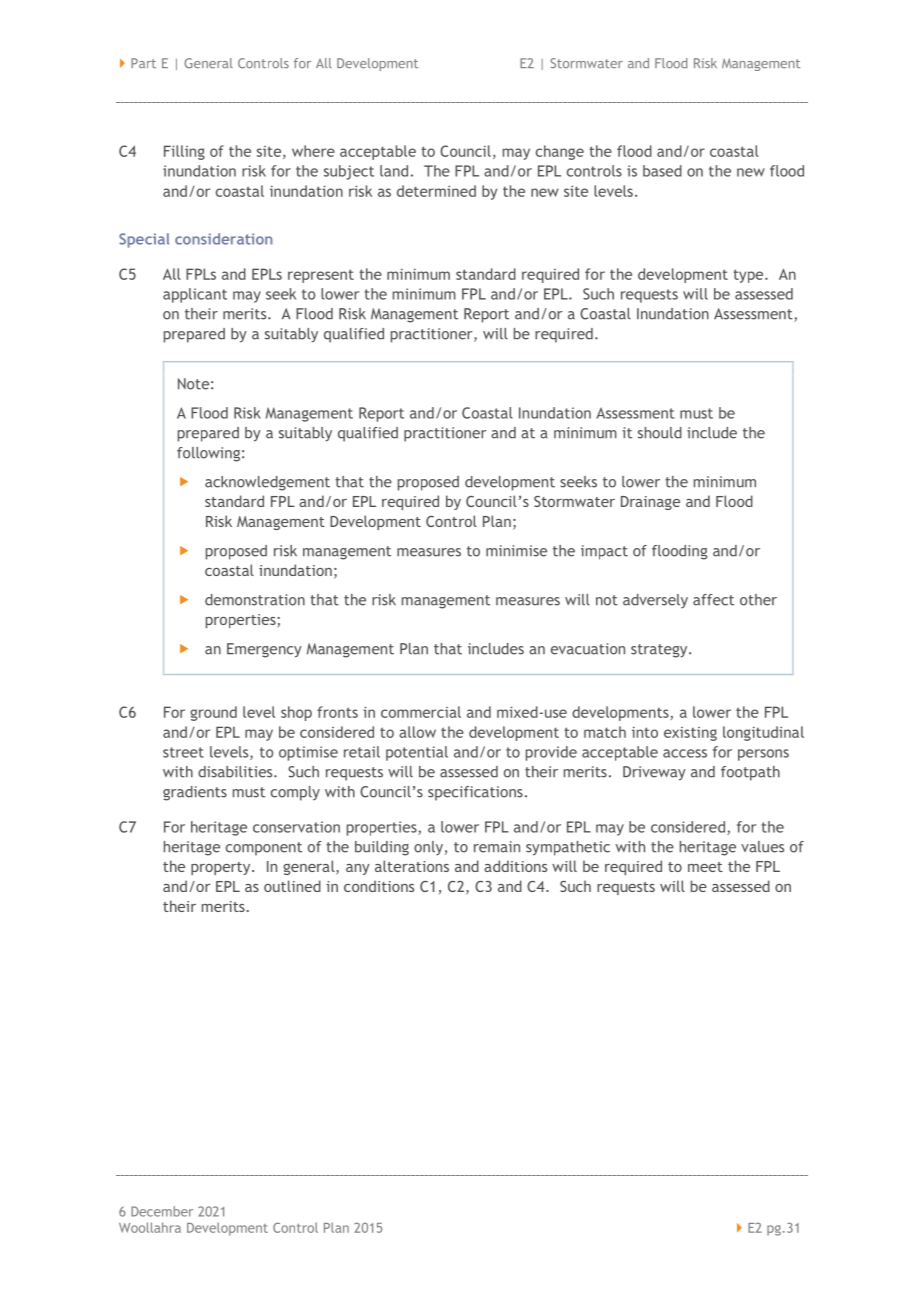 The height and width of the page is (1308, 924). I want to click on Filling, so click(184, 152).
